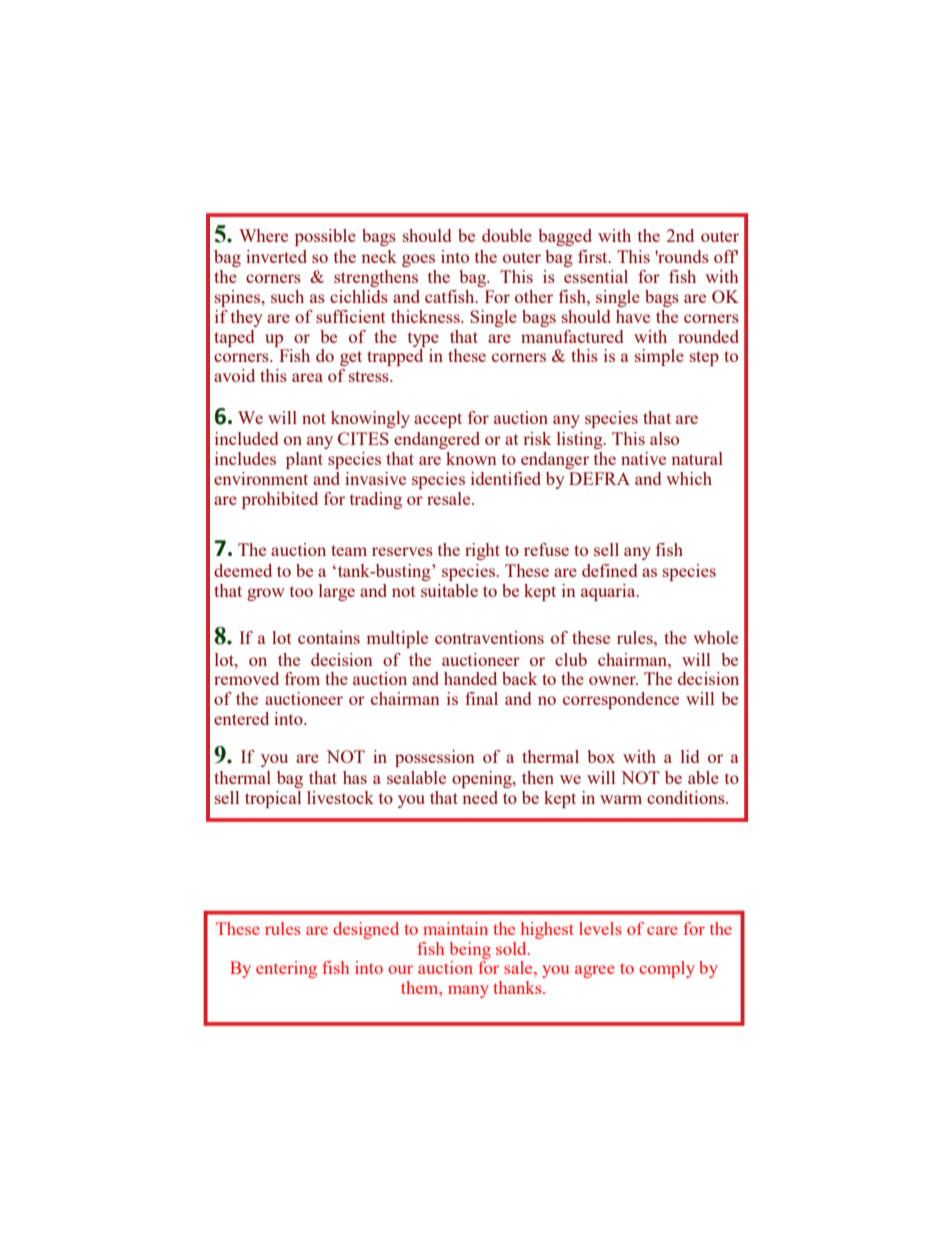 The width and height of the image is (952, 1233). What do you see at coordinates (506, 478) in the image?
I see `identified` at bounding box center [506, 478].
